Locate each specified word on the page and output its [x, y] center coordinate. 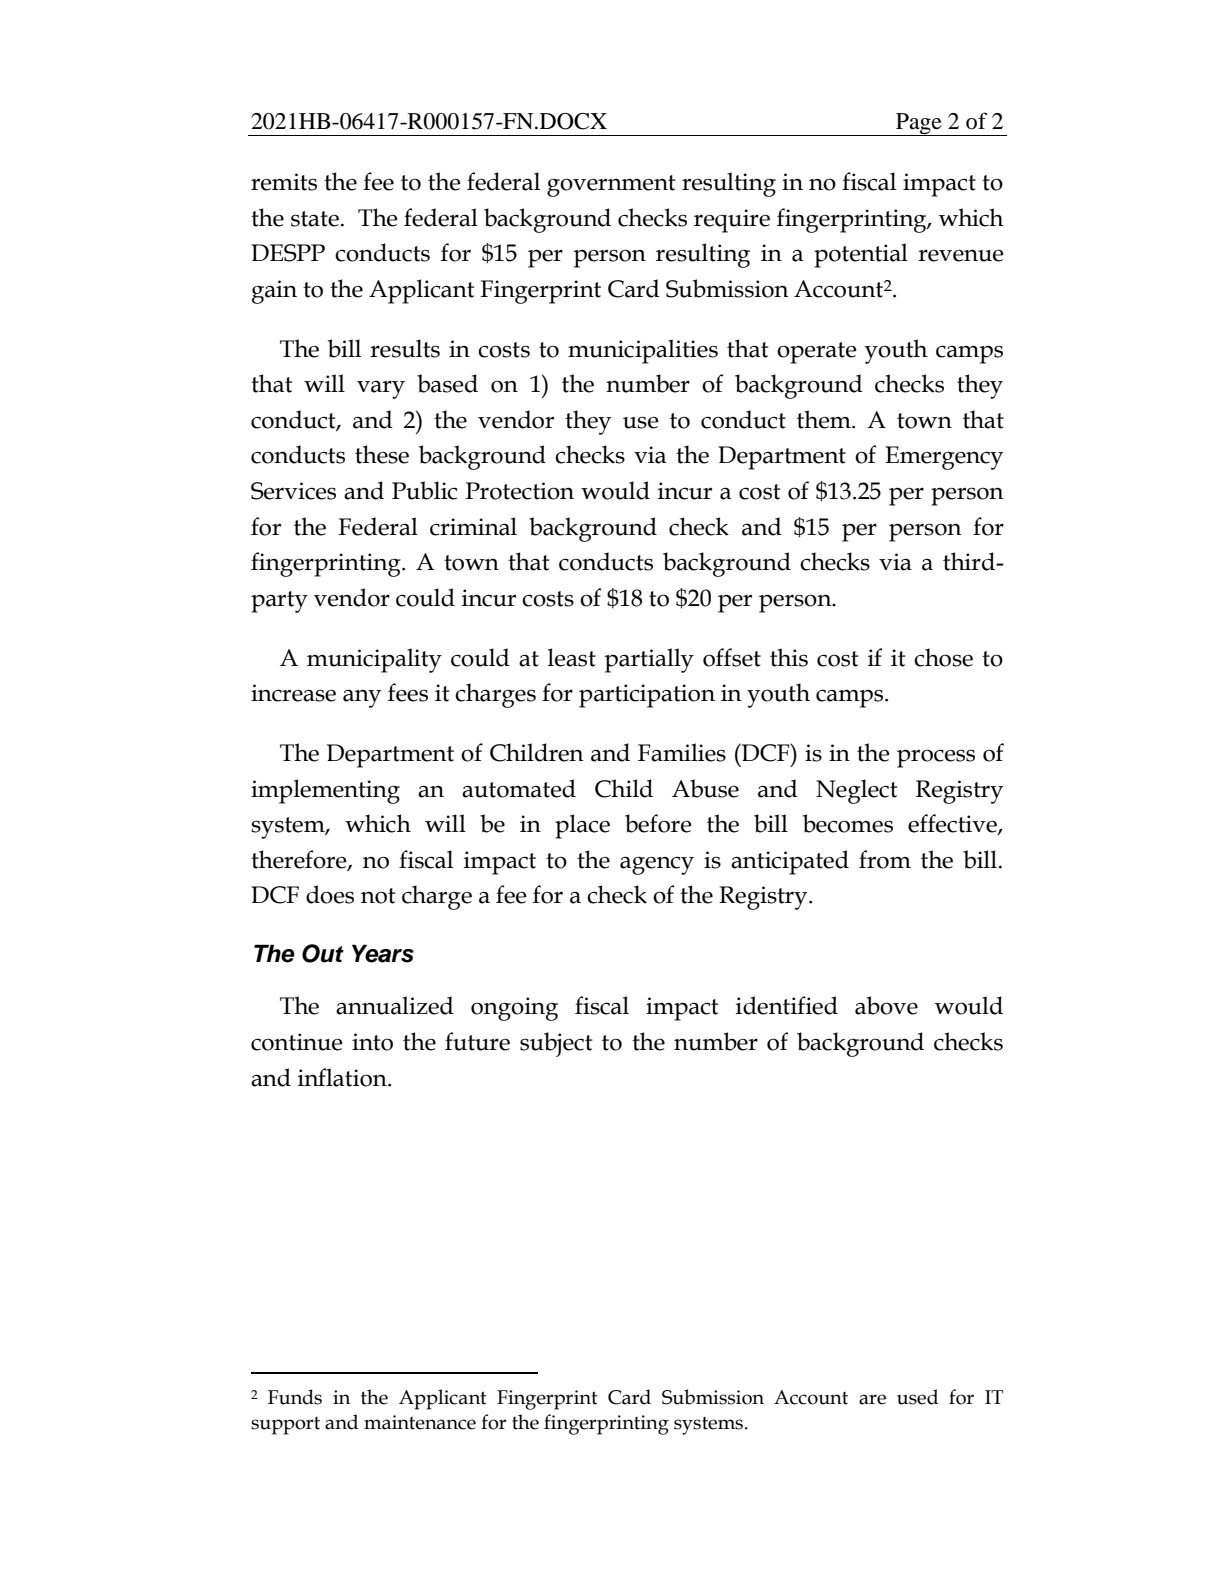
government [611, 186]
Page [919, 124]
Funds [295, 1397]
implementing [325, 791]
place [582, 826]
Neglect [856, 791]
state [315, 219]
